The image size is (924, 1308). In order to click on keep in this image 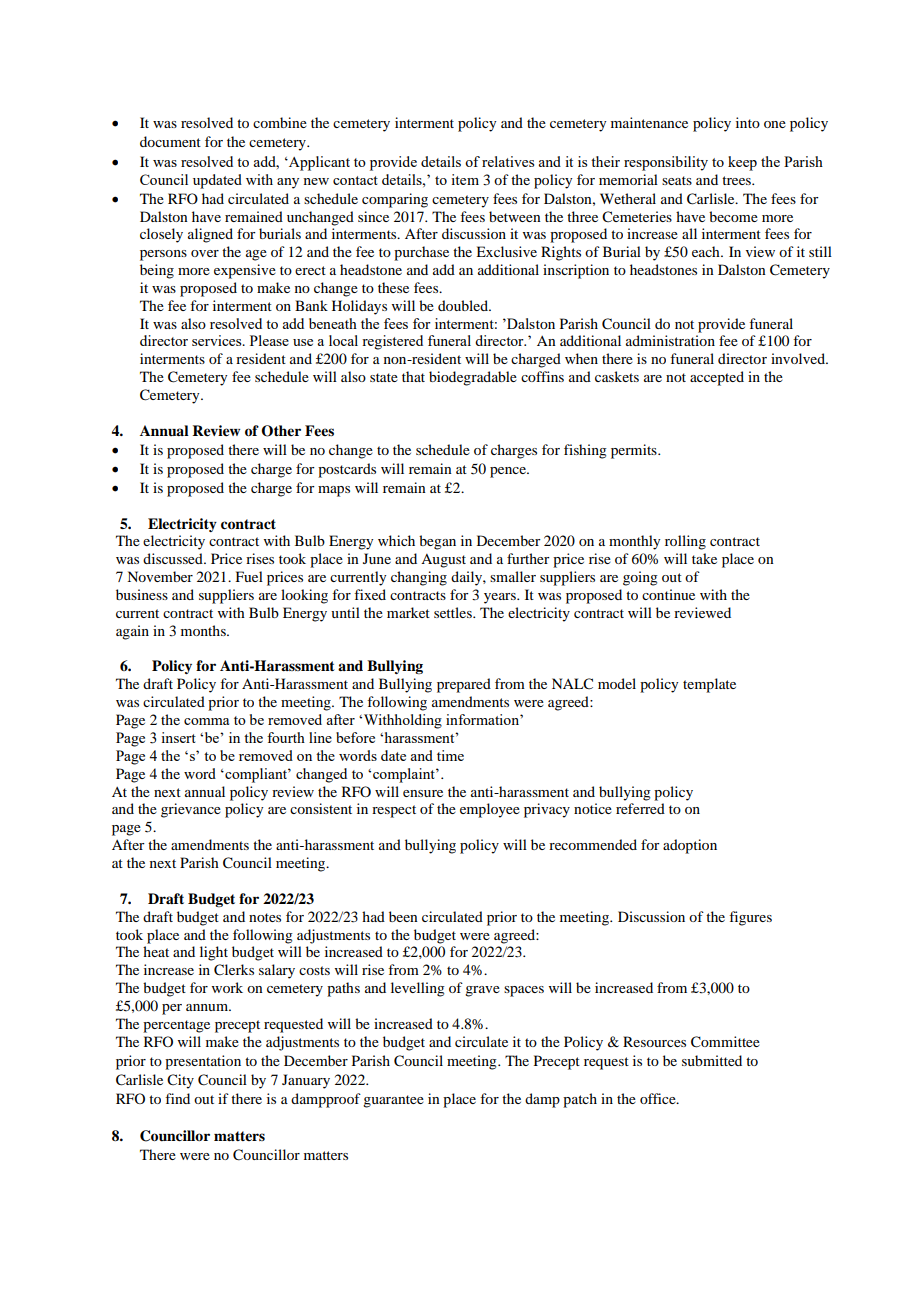, I will do `click(742, 163)`.
